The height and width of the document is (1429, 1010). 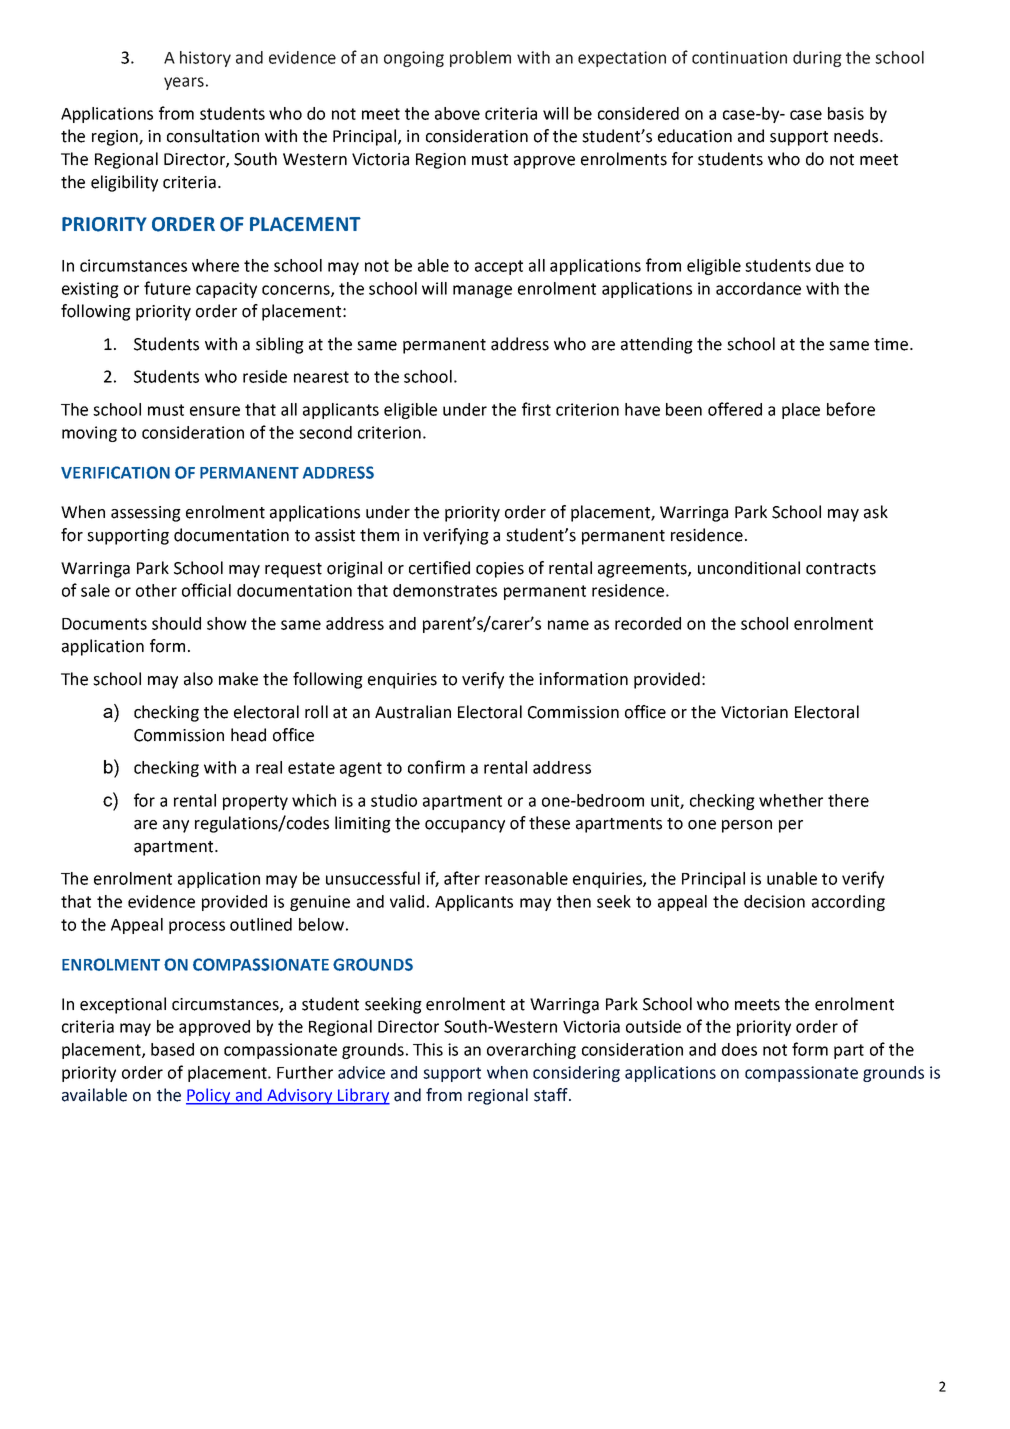 I want to click on years, so click(x=184, y=83).
